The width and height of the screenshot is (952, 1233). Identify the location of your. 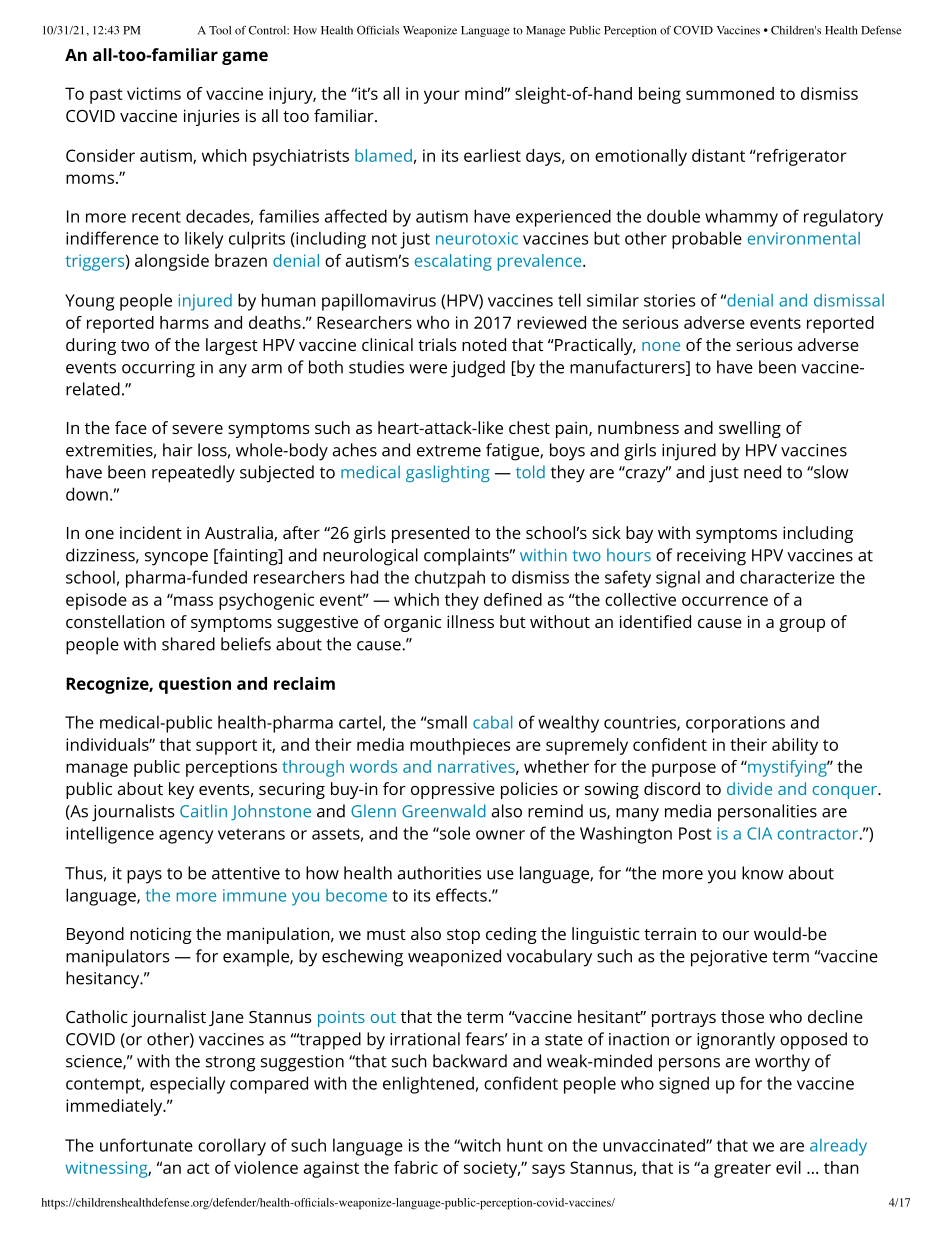
(442, 97).
